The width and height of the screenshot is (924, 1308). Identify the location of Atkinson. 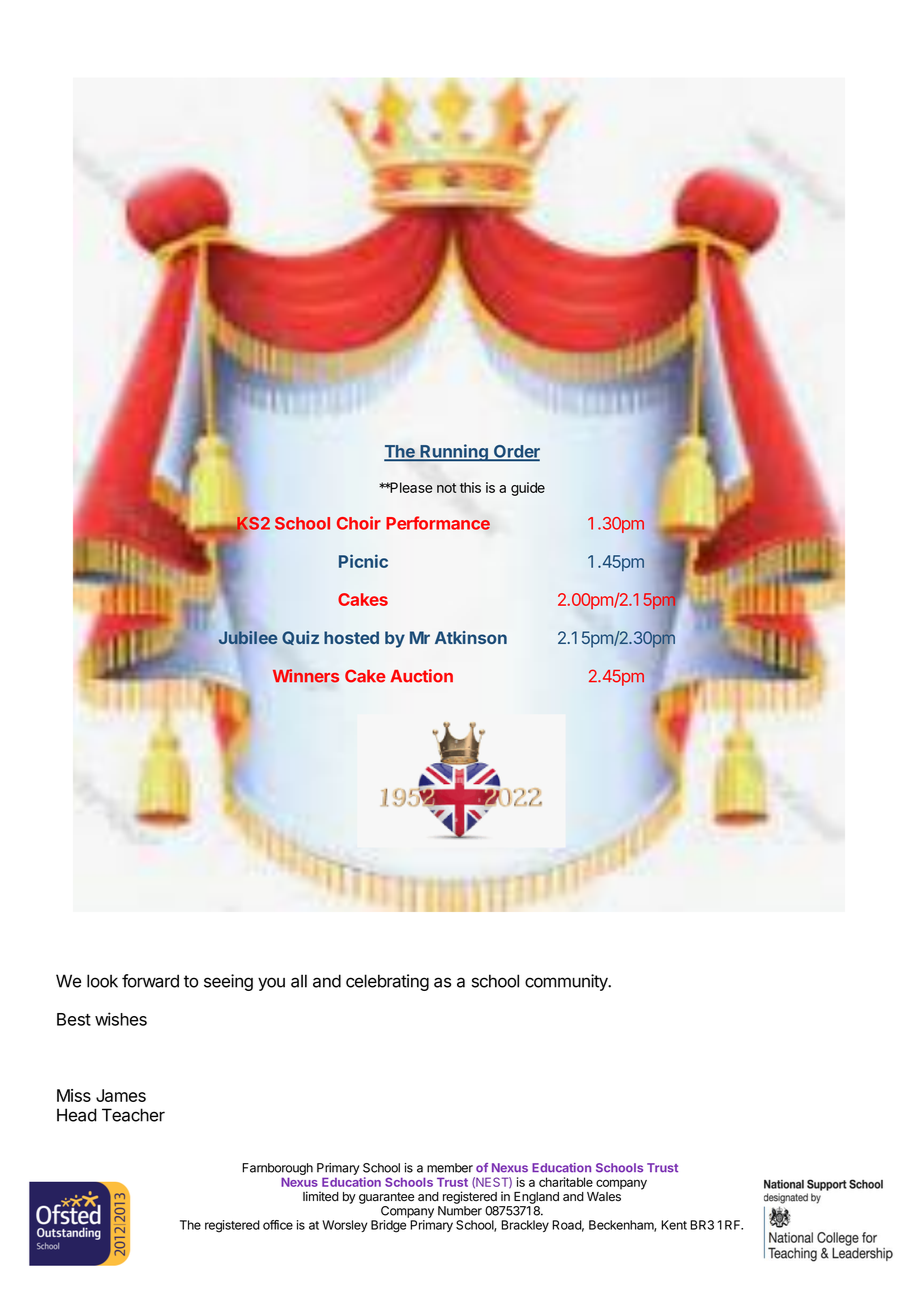
(471, 637).
